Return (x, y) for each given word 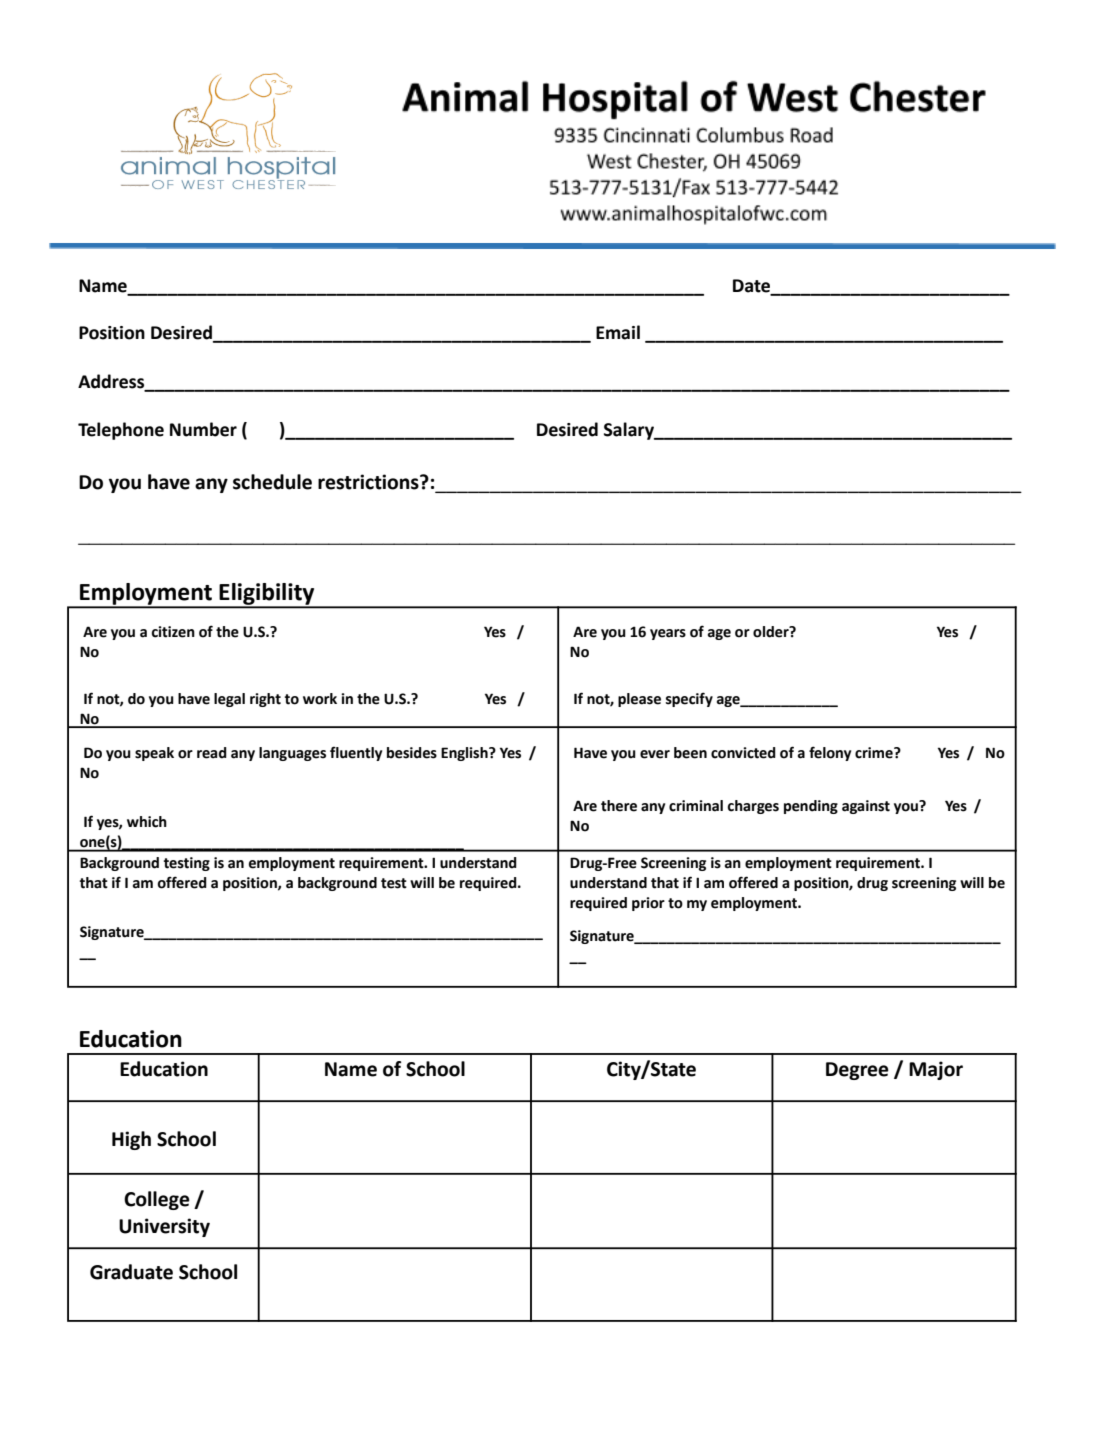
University (164, 1227)
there (619, 806)
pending (811, 807)
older (772, 632)
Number (203, 429)
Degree (857, 1071)
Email (618, 332)
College (157, 1200)
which (147, 822)
